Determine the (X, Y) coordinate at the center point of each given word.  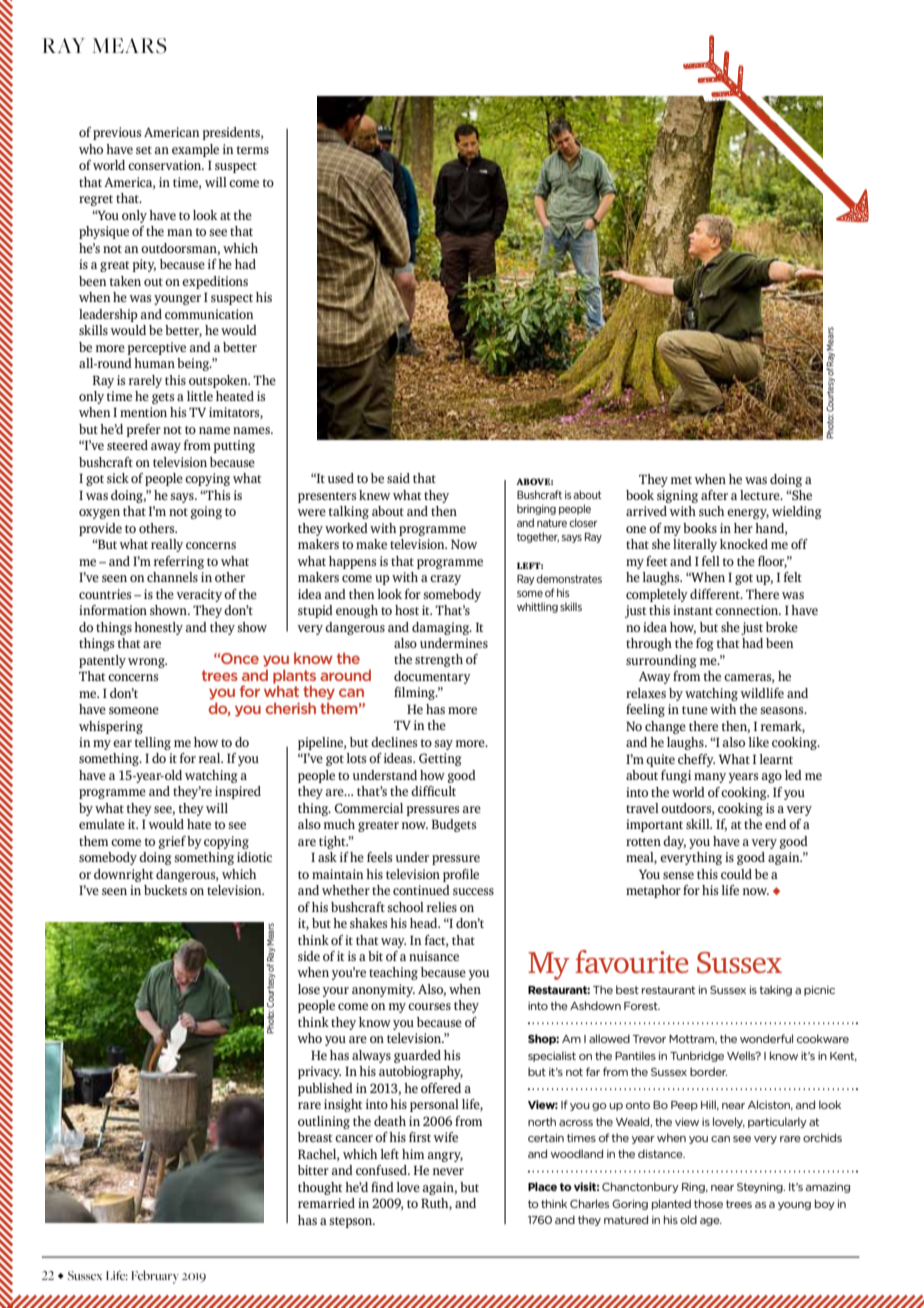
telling (153, 743)
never (448, 1171)
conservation (166, 165)
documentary (432, 677)
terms (253, 150)
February (155, 1277)
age (711, 1222)
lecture (761, 495)
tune (695, 710)
